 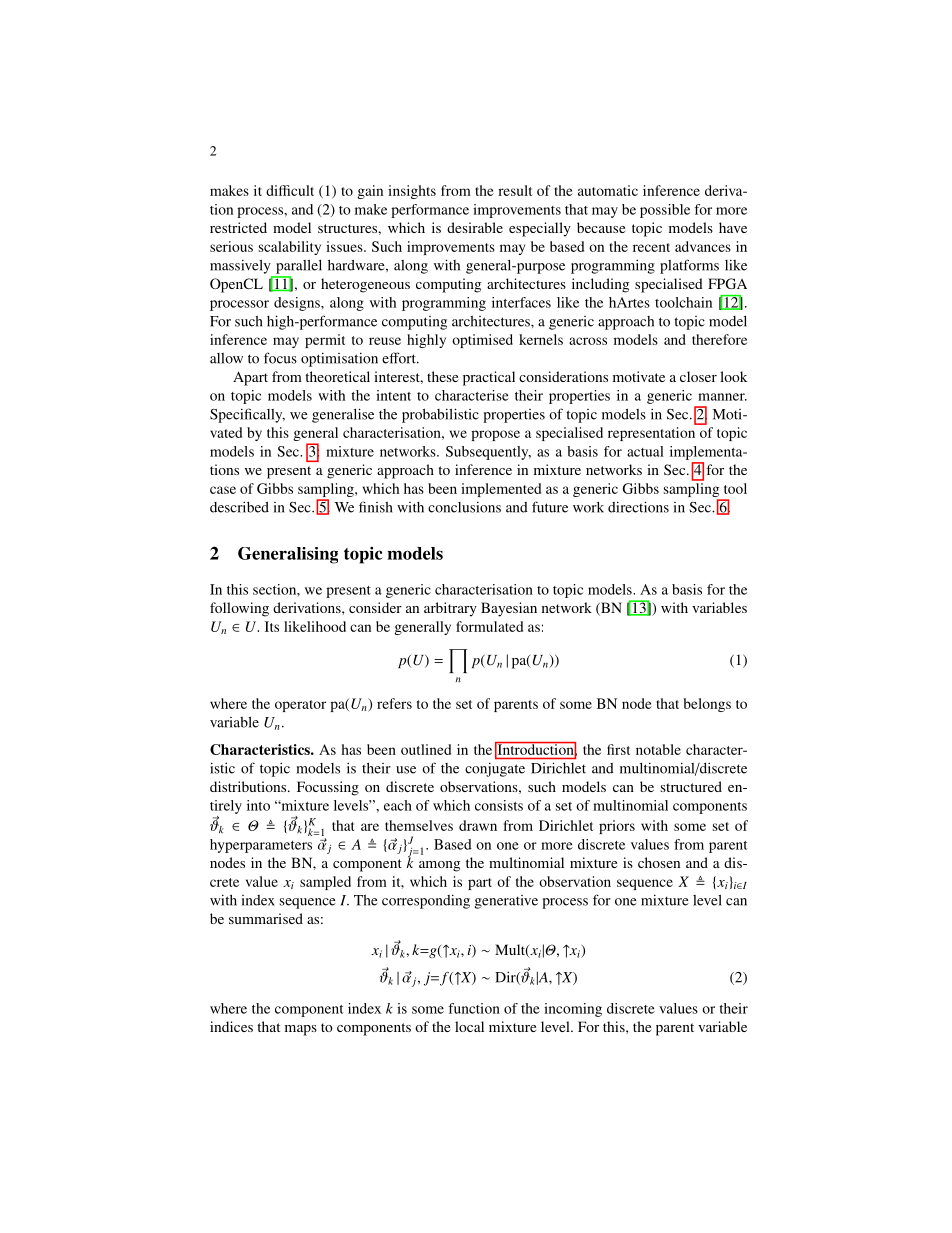 I want to click on formulated, so click(x=489, y=626).
